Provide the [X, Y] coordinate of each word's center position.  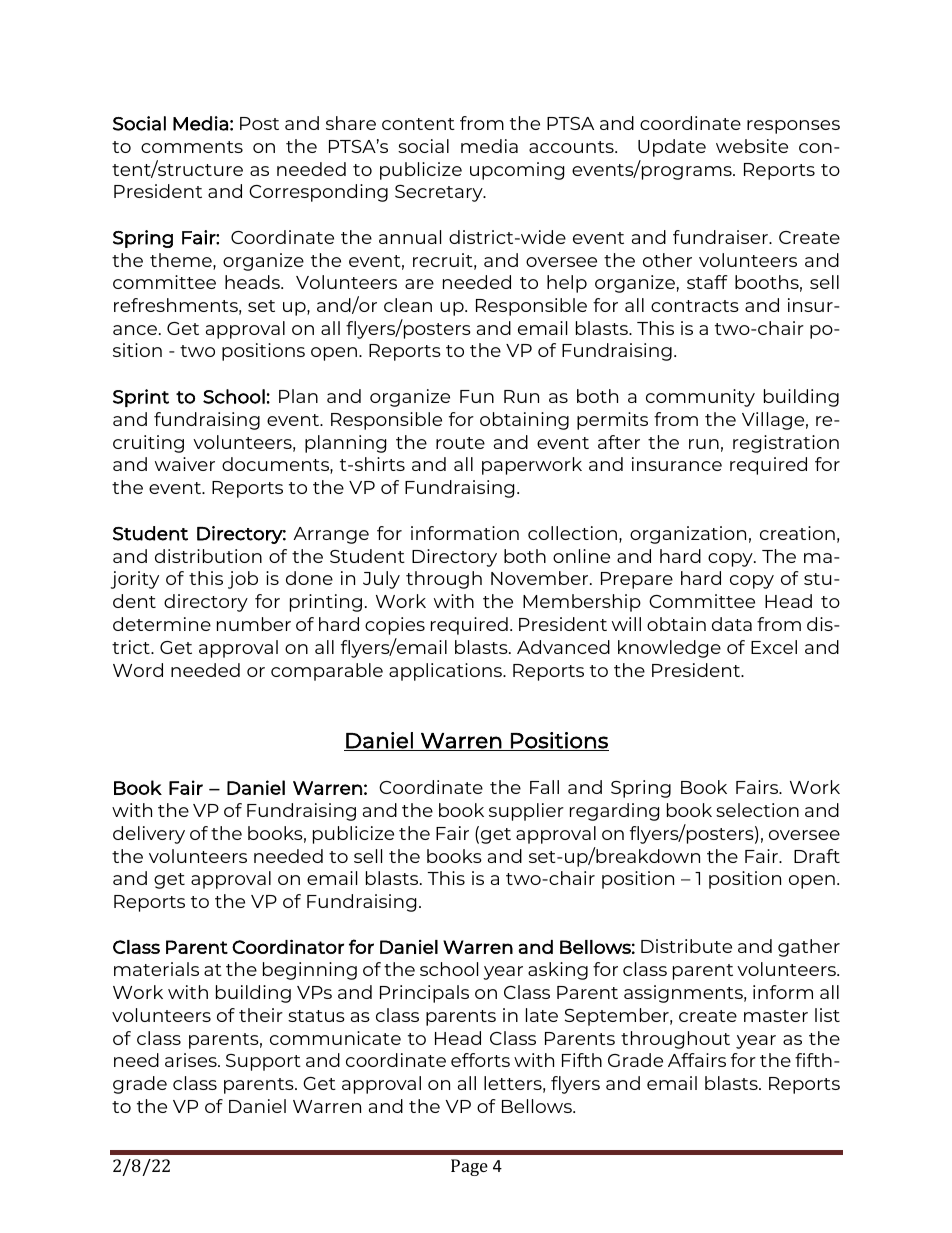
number [254, 624]
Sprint [141, 398]
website [752, 146]
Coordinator [288, 947]
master [776, 1016]
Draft [817, 856]
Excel [774, 647]
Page [469, 1167]
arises [192, 1060]
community [700, 398]
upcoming [517, 171]
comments [192, 147]
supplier [526, 812]
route [460, 443]
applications [446, 672]
